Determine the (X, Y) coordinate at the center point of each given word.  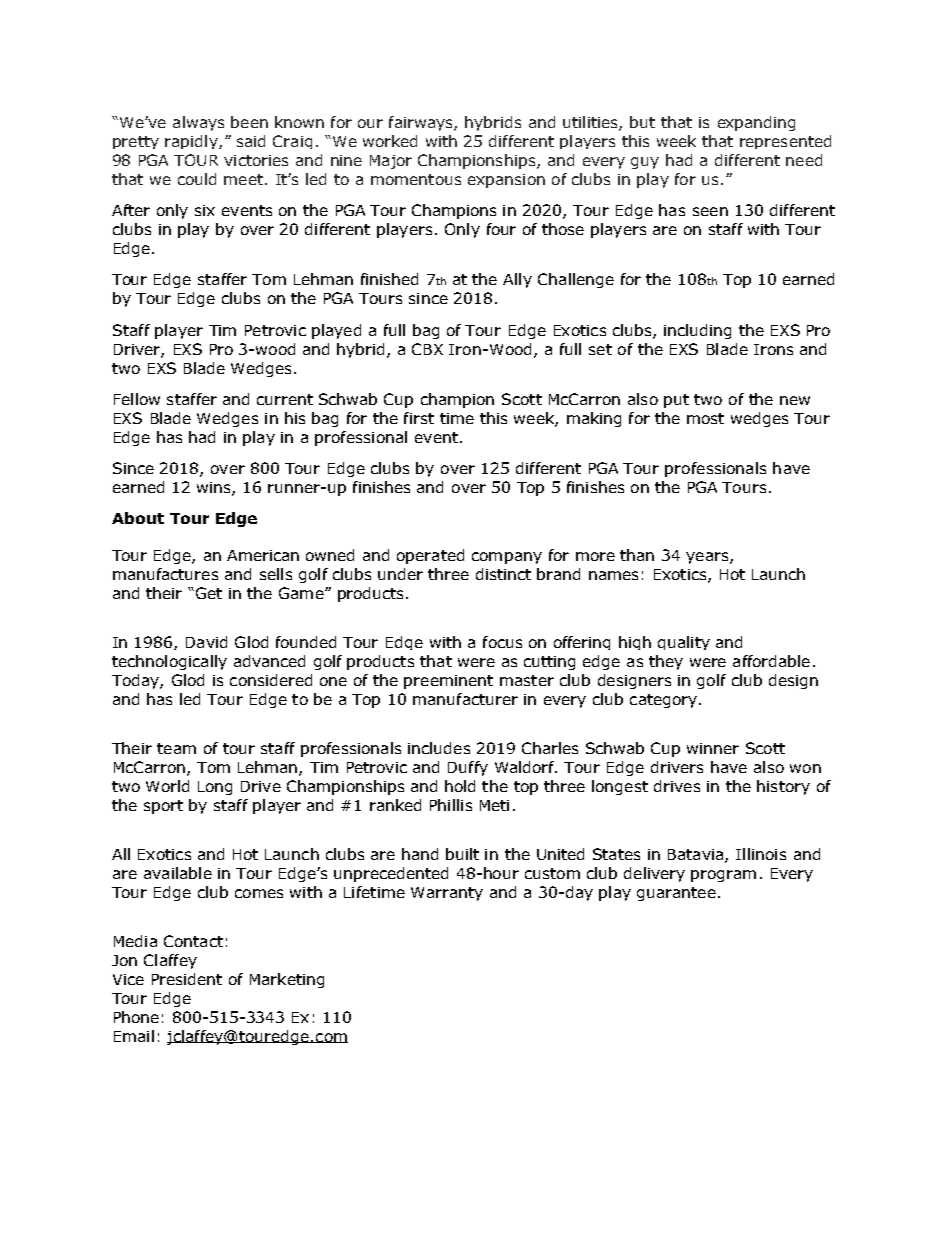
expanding (756, 123)
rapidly (192, 142)
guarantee (676, 894)
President (187, 979)
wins (215, 489)
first (419, 418)
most (705, 418)
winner (713, 748)
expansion (506, 181)
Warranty (447, 894)
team (176, 748)
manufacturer (465, 699)
